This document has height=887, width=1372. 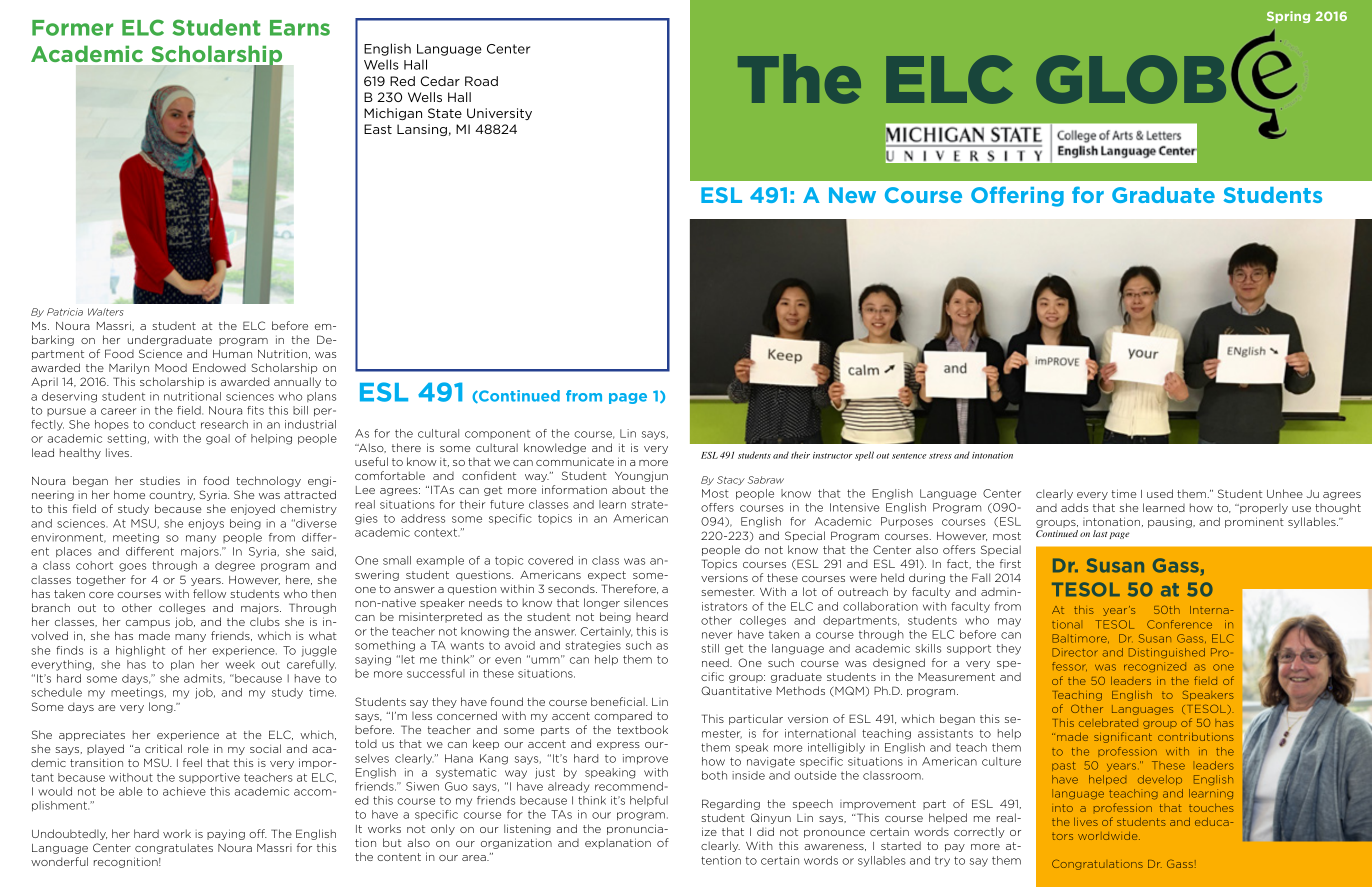 I want to click on goal, so click(x=218, y=439).
